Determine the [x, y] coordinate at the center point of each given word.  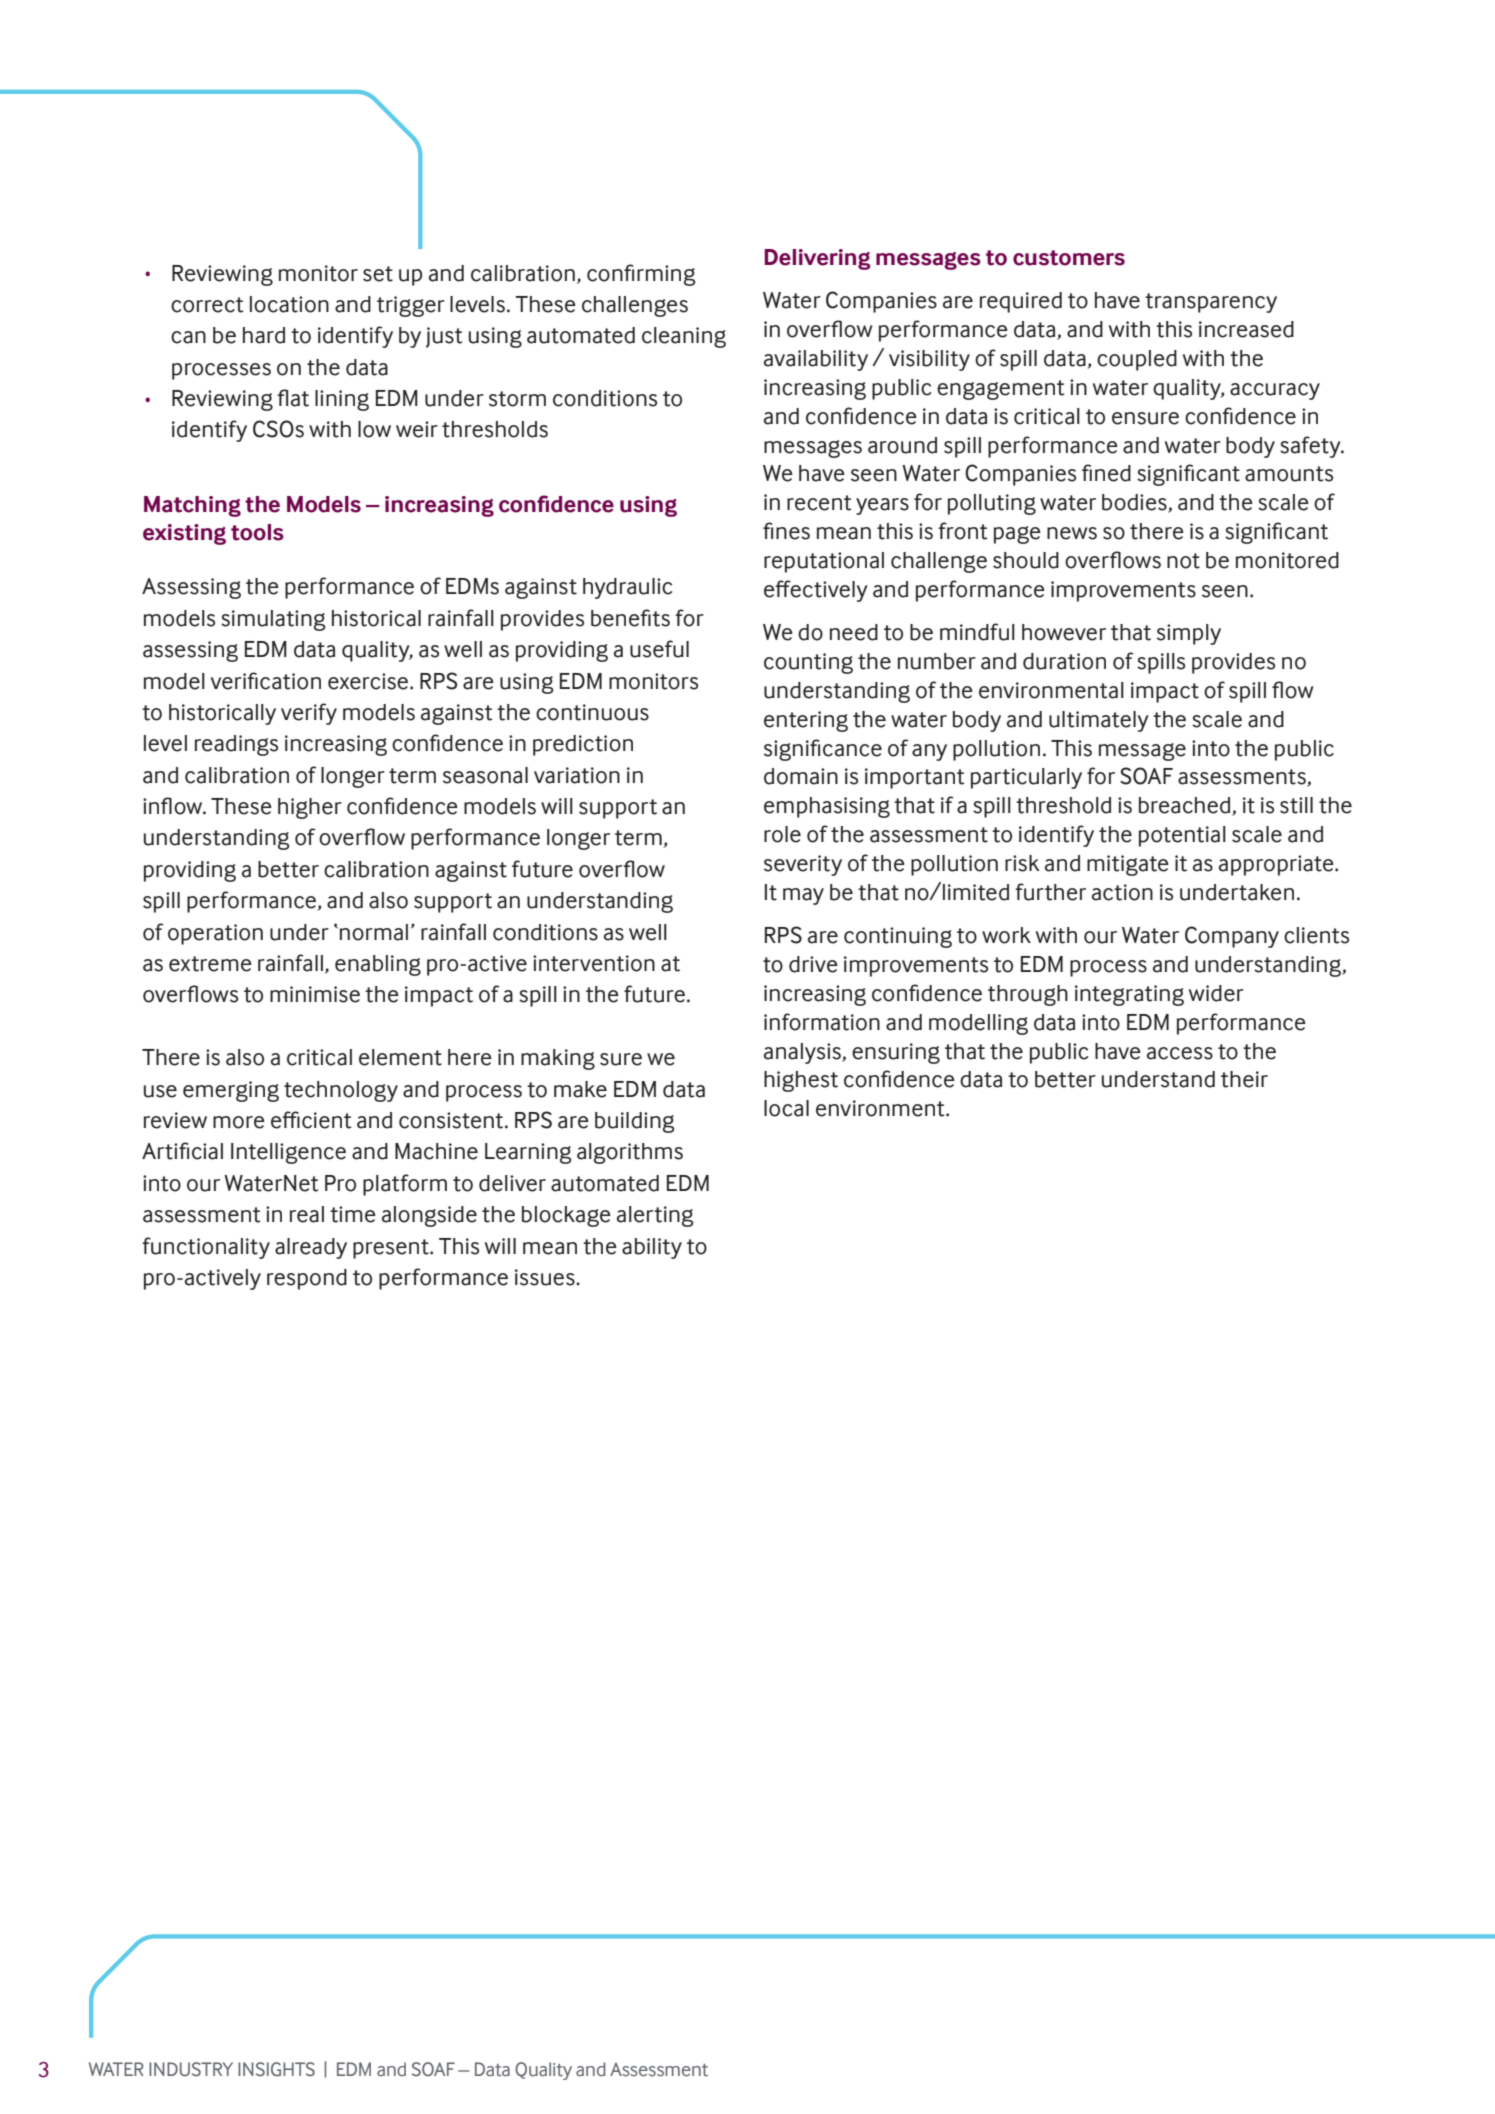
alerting [655, 1216]
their [1244, 1079]
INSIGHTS [276, 2069]
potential [1182, 836]
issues [546, 1277]
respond [307, 1279]
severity [803, 865]
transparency [1211, 303]
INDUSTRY [191, 2069]
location [289, 304]
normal [374, 932]
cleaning [684, 337]
